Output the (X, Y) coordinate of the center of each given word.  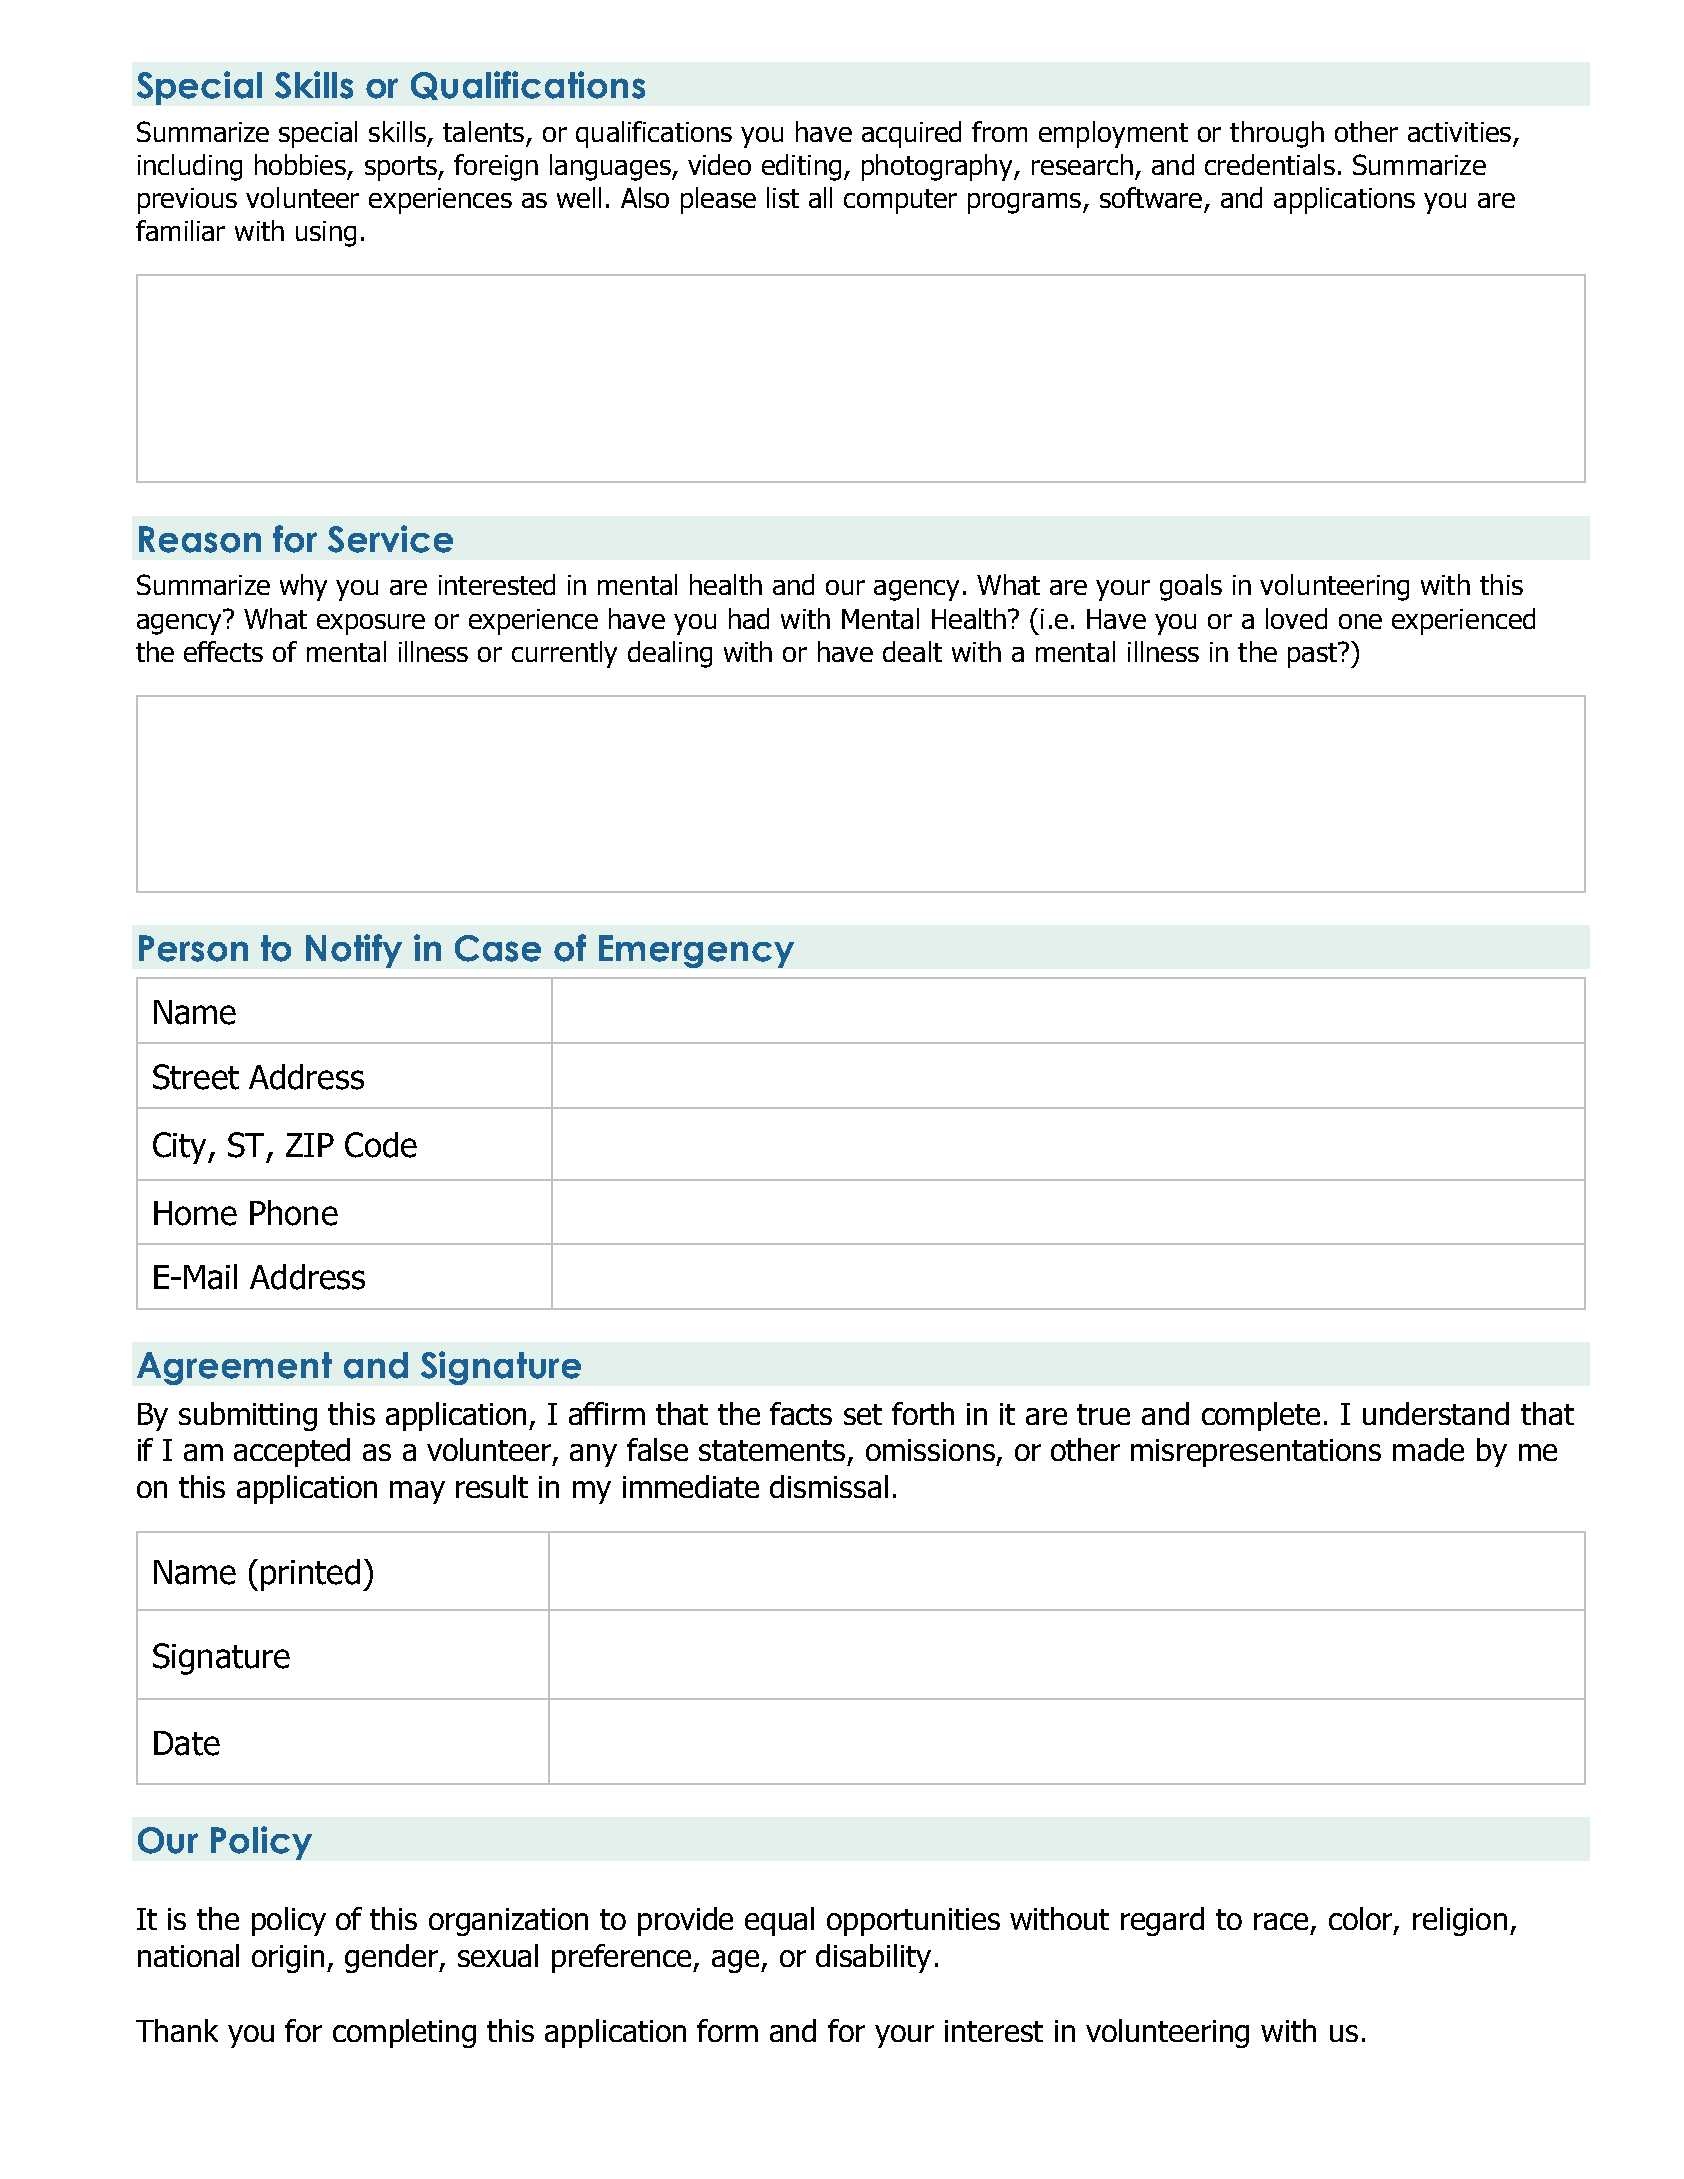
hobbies (300, 164)
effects (223, 651)
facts (801, 1413)
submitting (248, 1416)
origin (290, 1959)
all (820, 197)
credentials (1270, 164)
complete (1261, 1416)
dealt (912, 651)
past (1313, 655)
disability (873, 1958)
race (1281, 1921)
